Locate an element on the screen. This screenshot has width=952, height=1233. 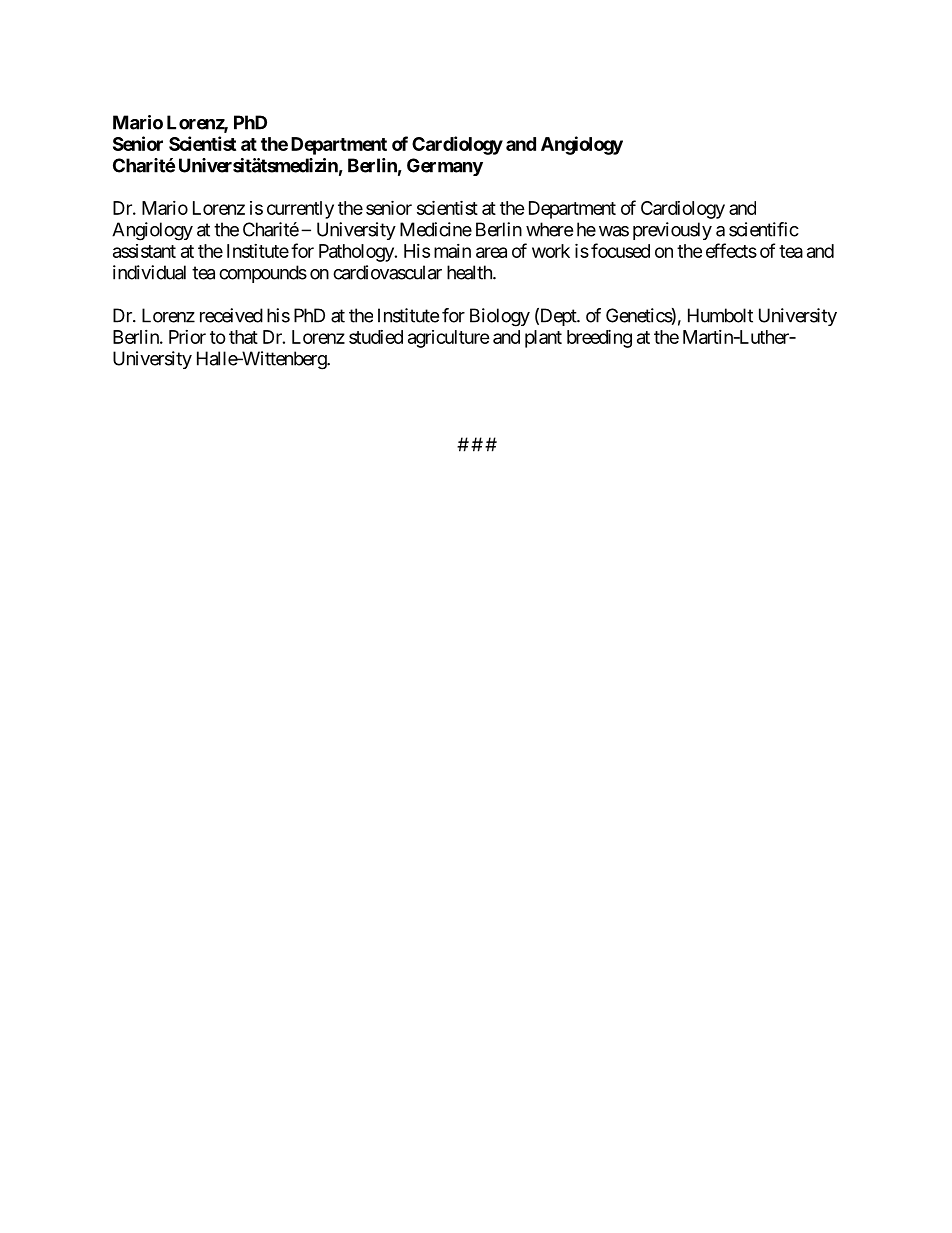
breeding is located at coordinates (599, 338).
